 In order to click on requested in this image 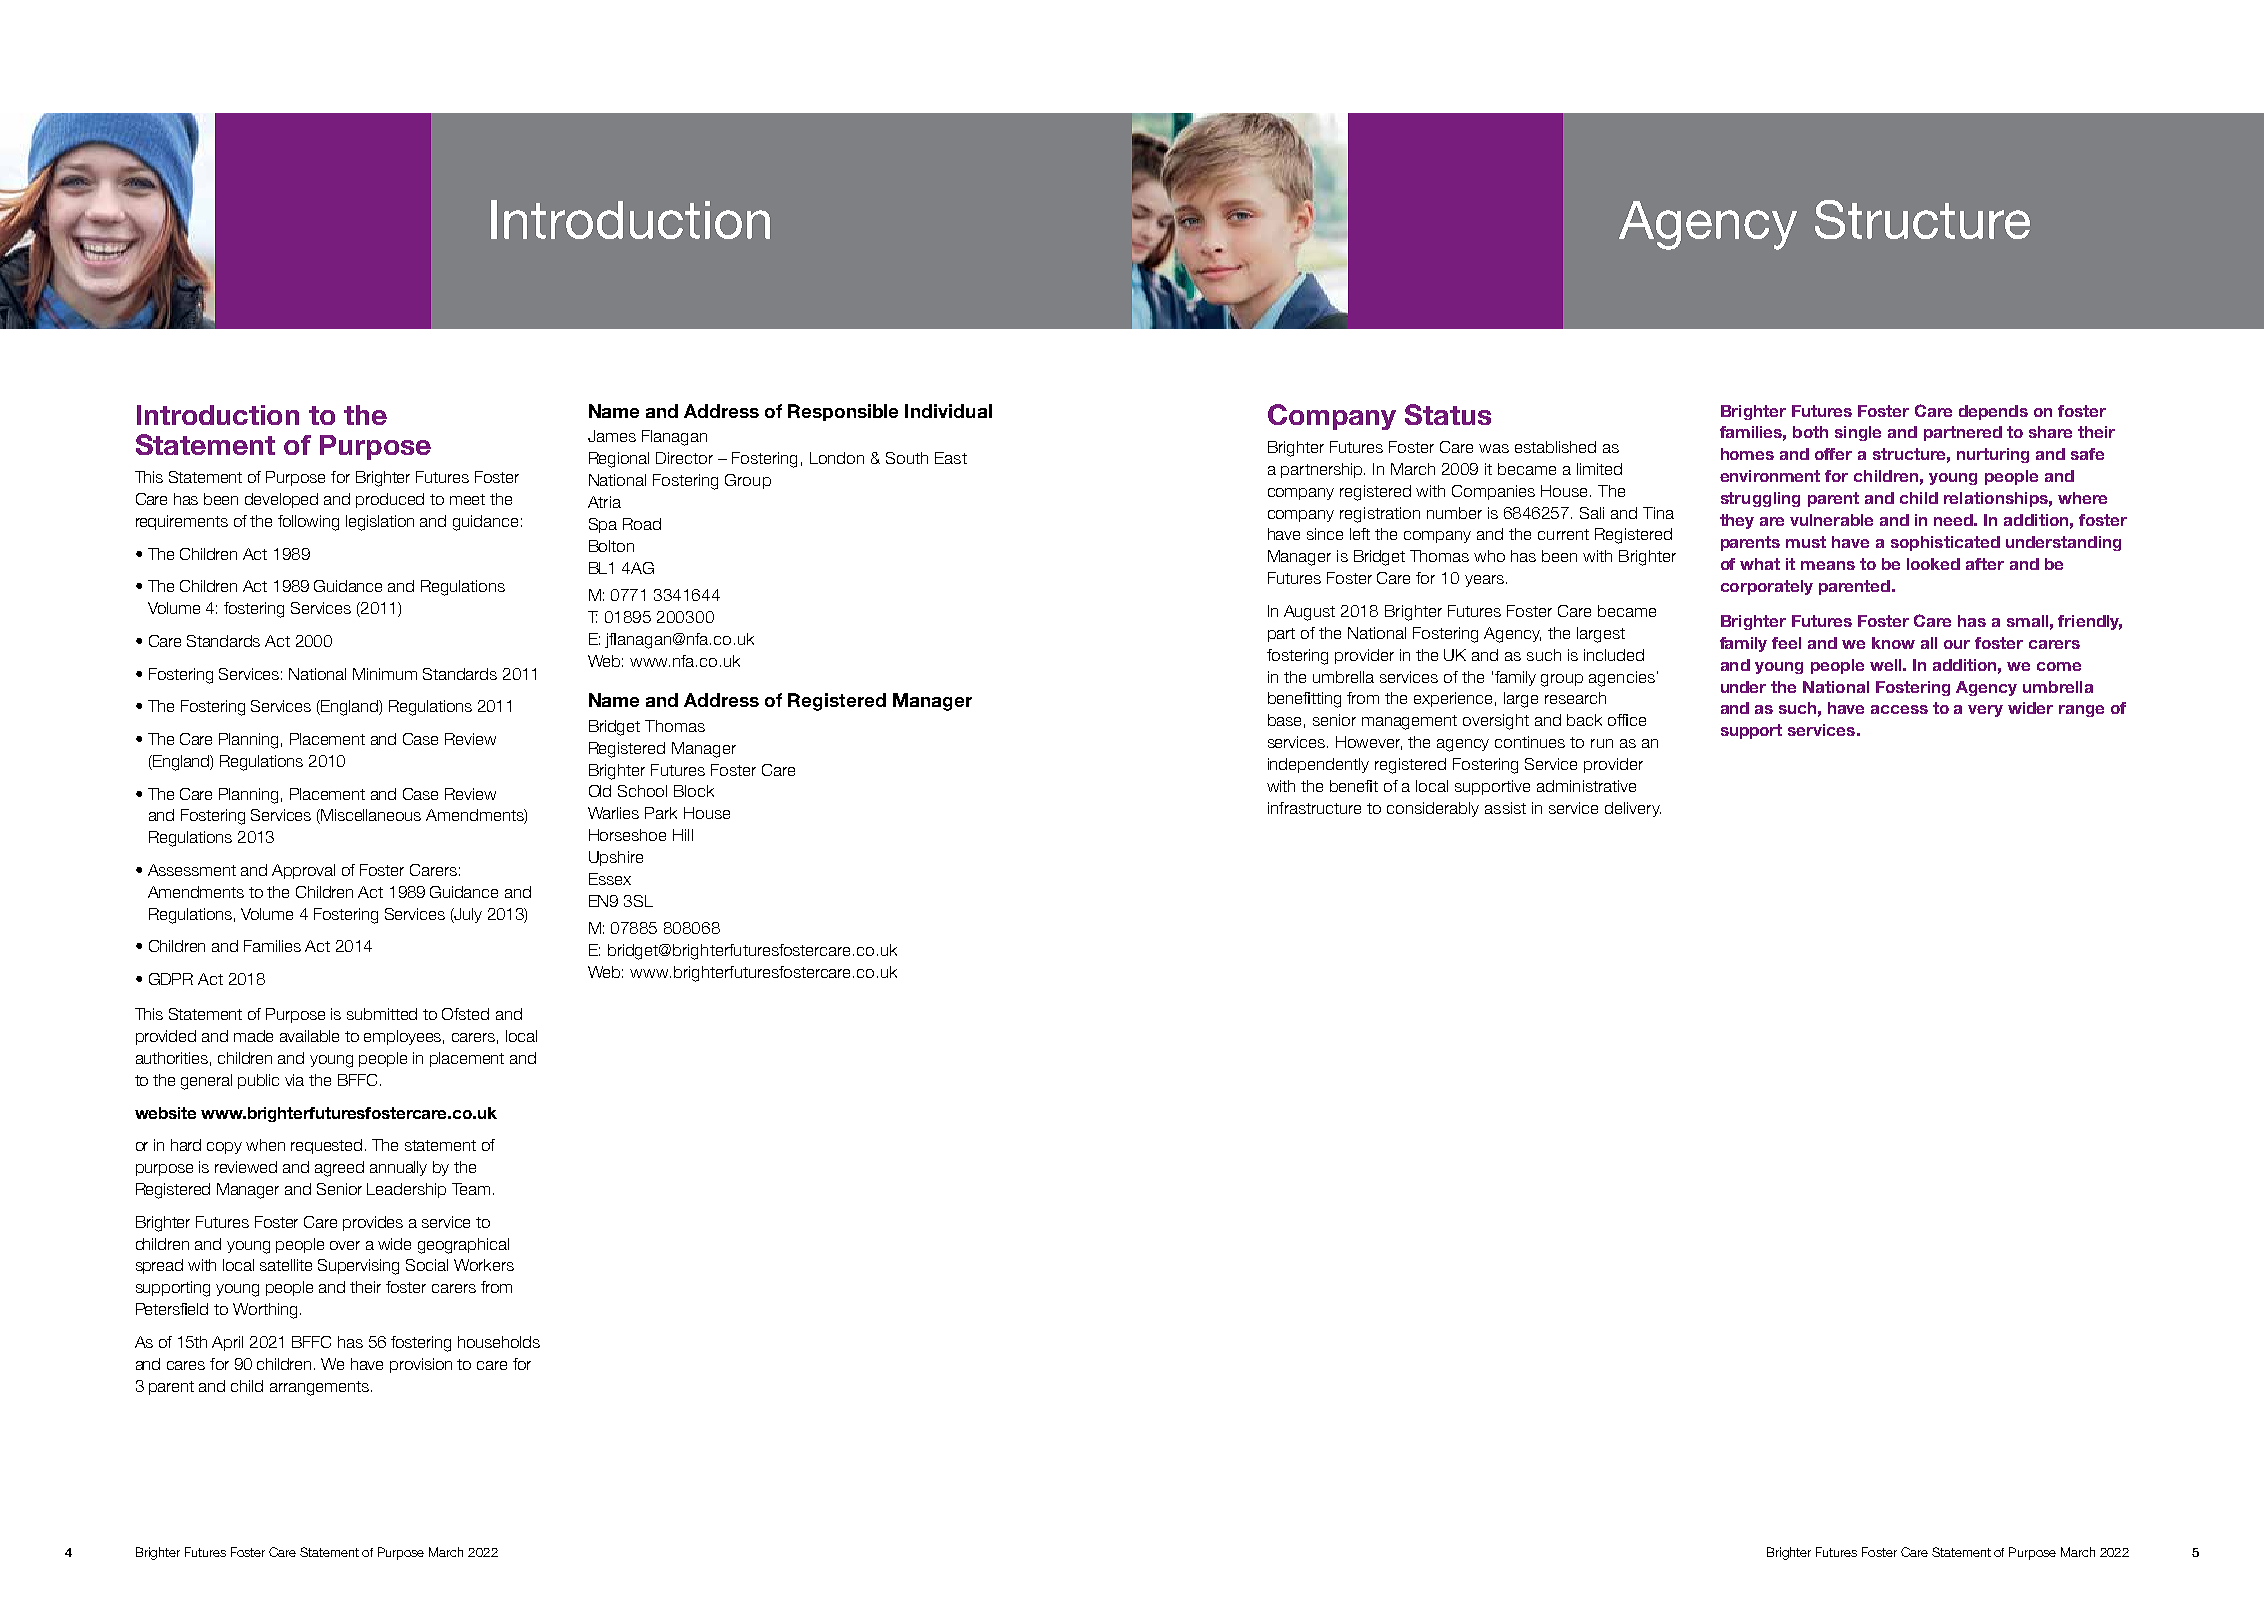, I will do `click(326, 1146)`.
